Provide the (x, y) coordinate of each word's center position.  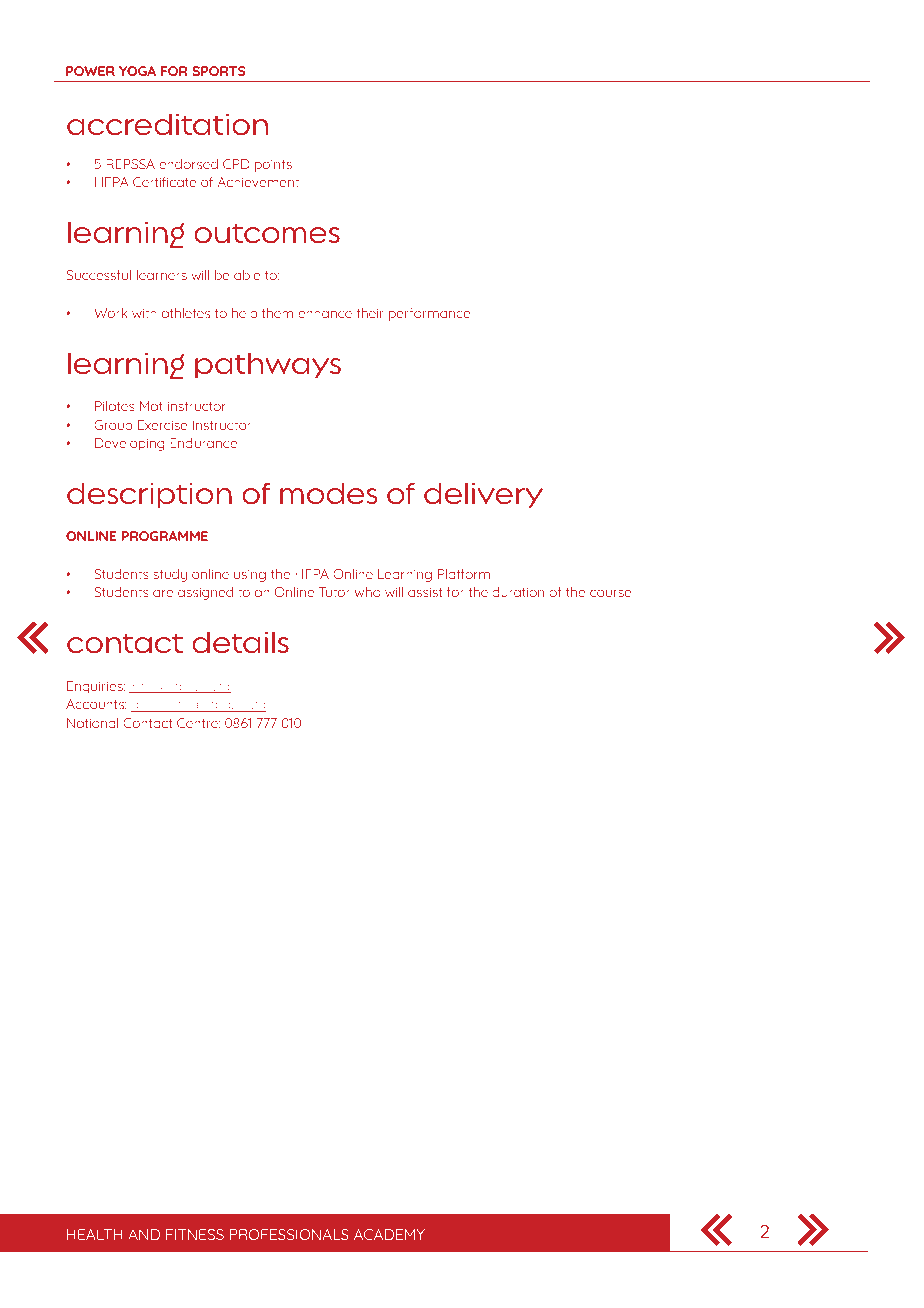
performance (429, 314)
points (273, 166)
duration (518, 592)
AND (144, 1234)
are (163, 593)
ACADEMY (389, 1234)
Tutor (334, 592)
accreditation (167, 125)
